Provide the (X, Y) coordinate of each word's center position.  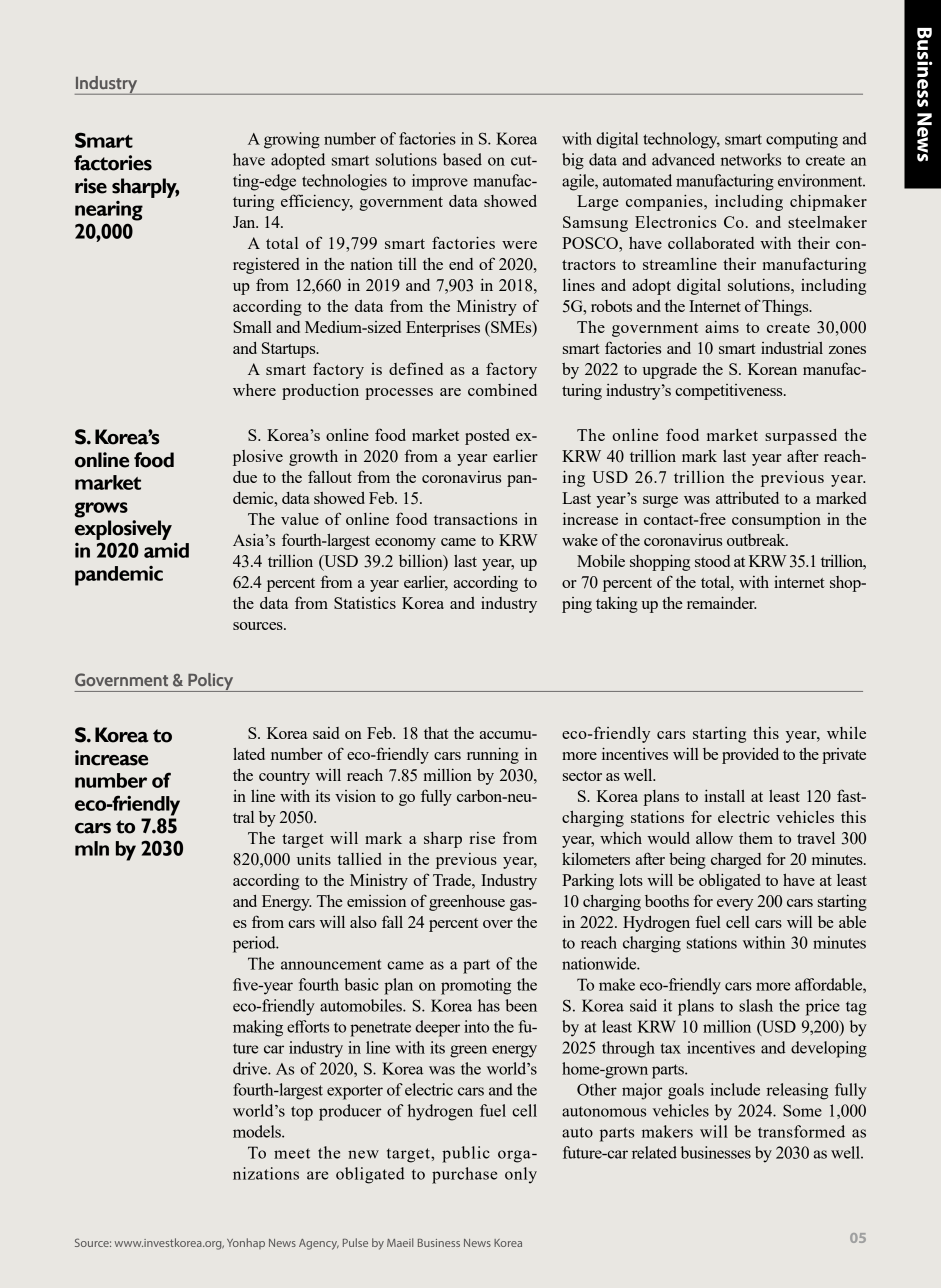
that (436, 732)
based (462, 159)
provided (750, 755)
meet (292, 1153)
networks (750, 159)
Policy (211, 682)
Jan (245, 222)
